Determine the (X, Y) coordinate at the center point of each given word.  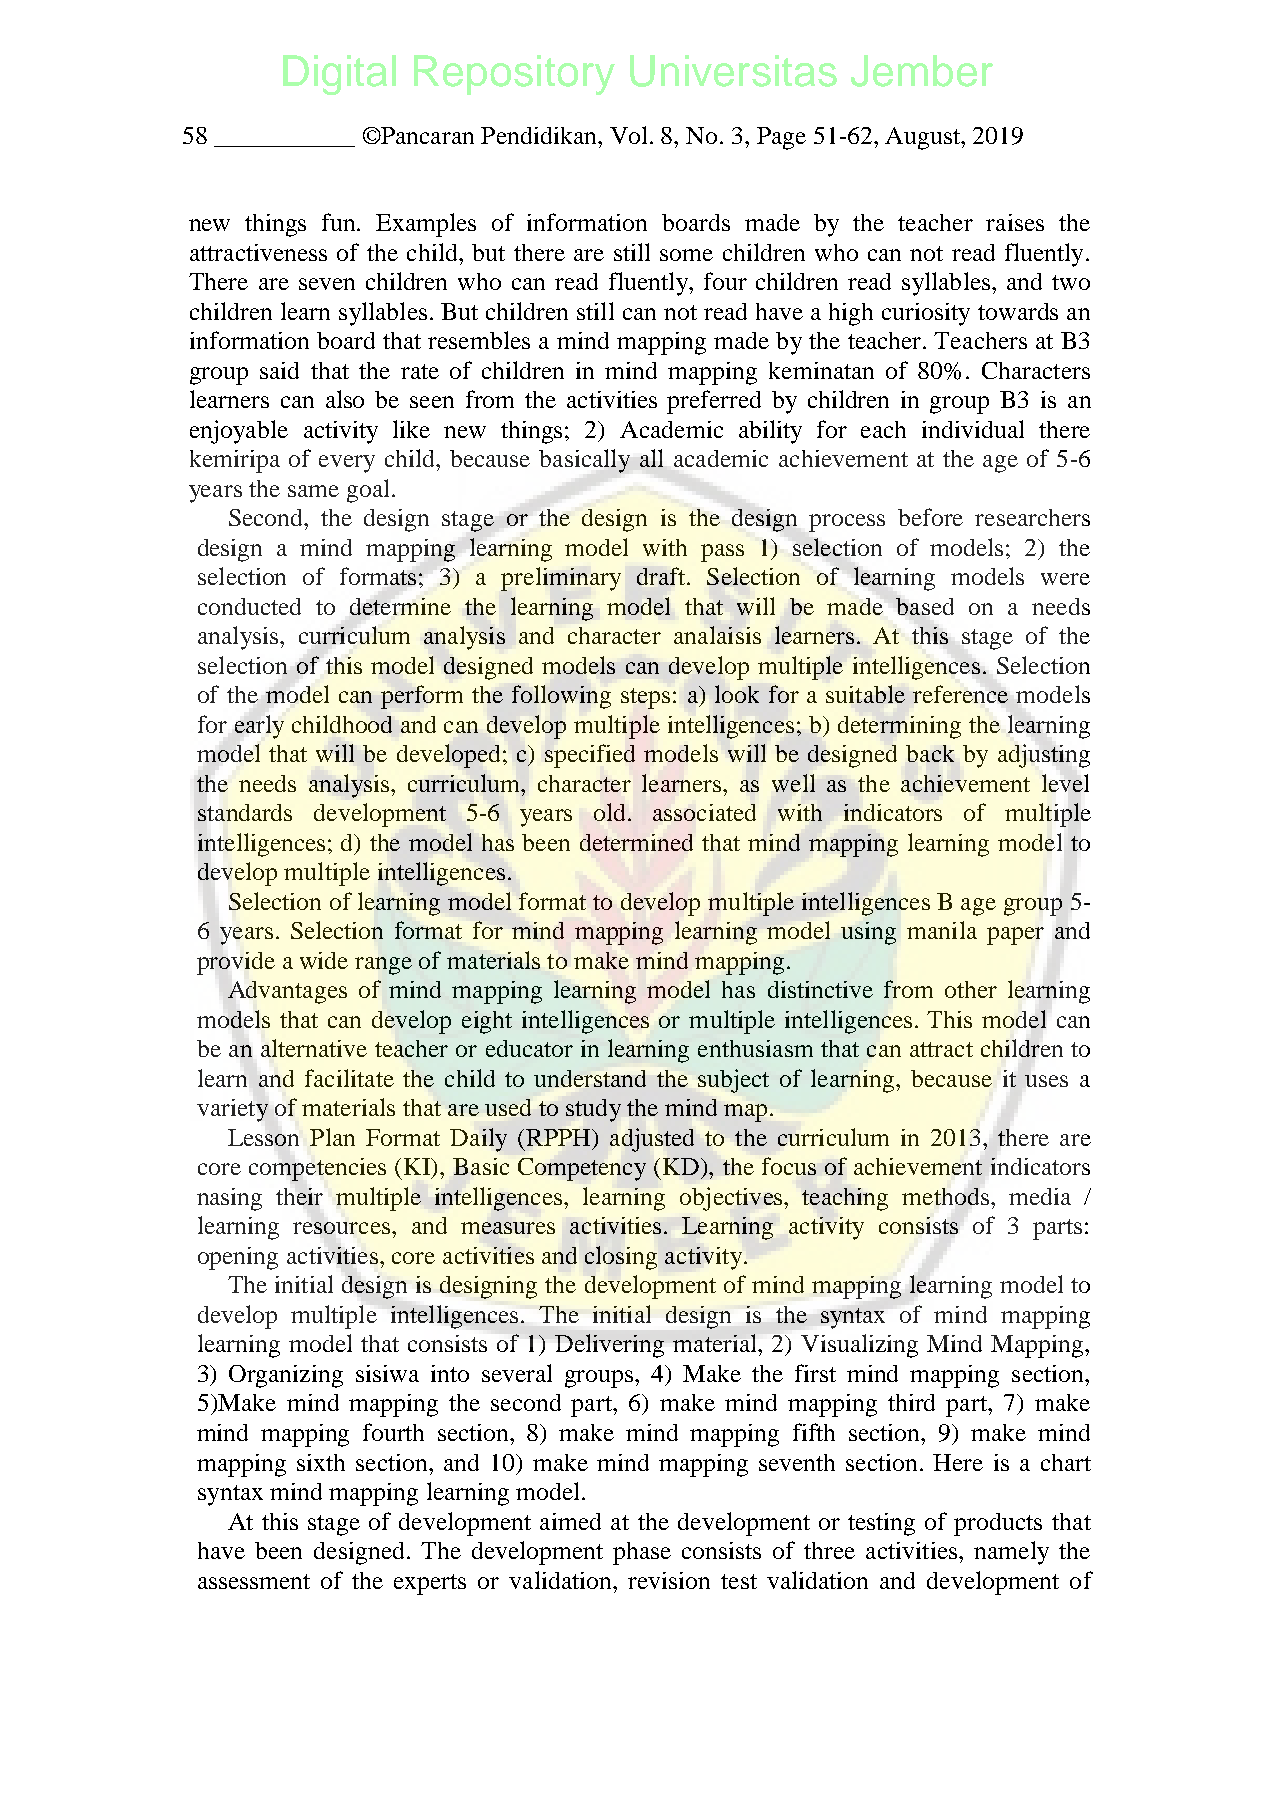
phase (642, 1553)
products (998, 1524)
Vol (628, 135)
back (930, 753)
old (611, 812)
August (923, 138)
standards (245, 812)
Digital (339, 75)
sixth (321, 1462)
